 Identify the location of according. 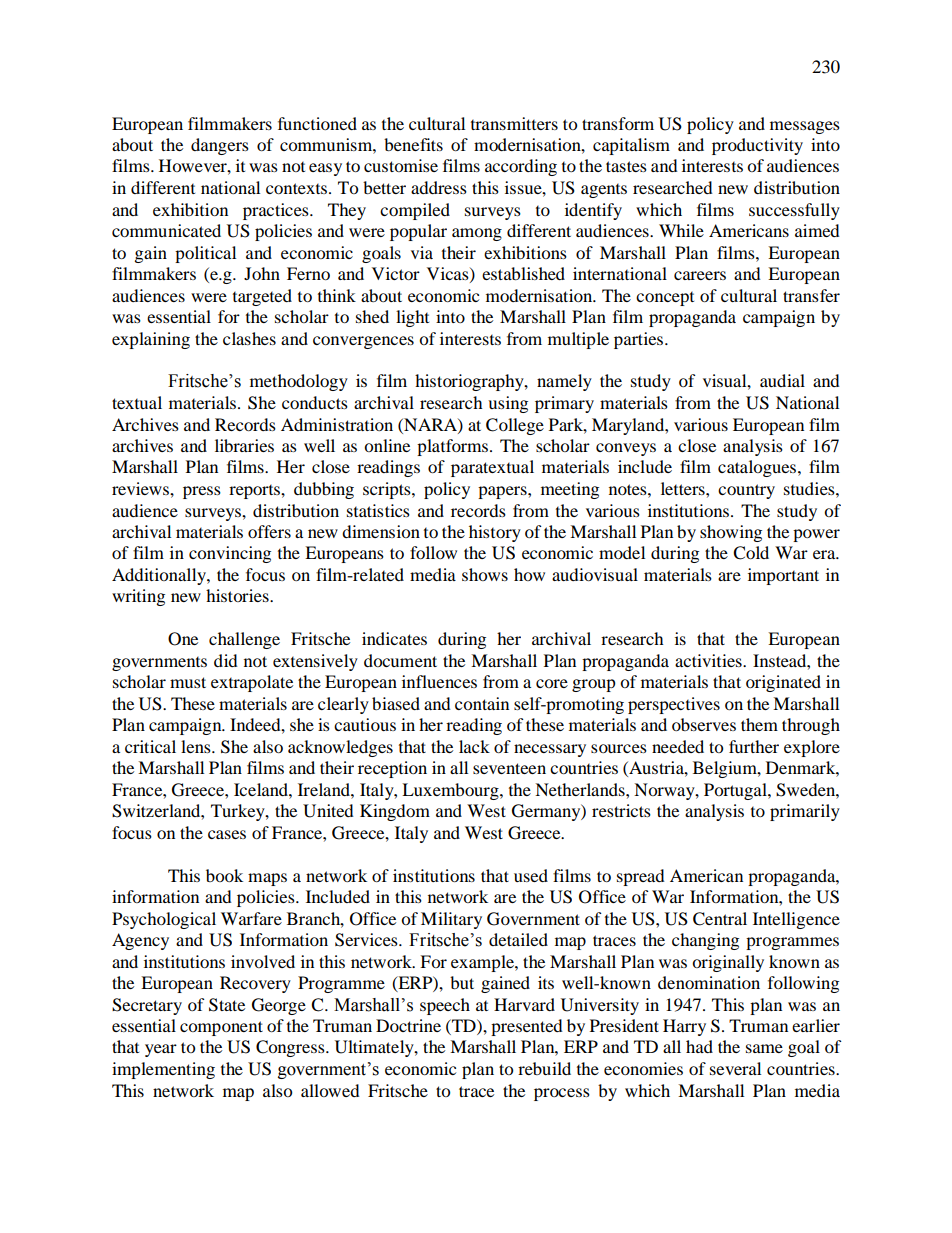
(521, 167).
